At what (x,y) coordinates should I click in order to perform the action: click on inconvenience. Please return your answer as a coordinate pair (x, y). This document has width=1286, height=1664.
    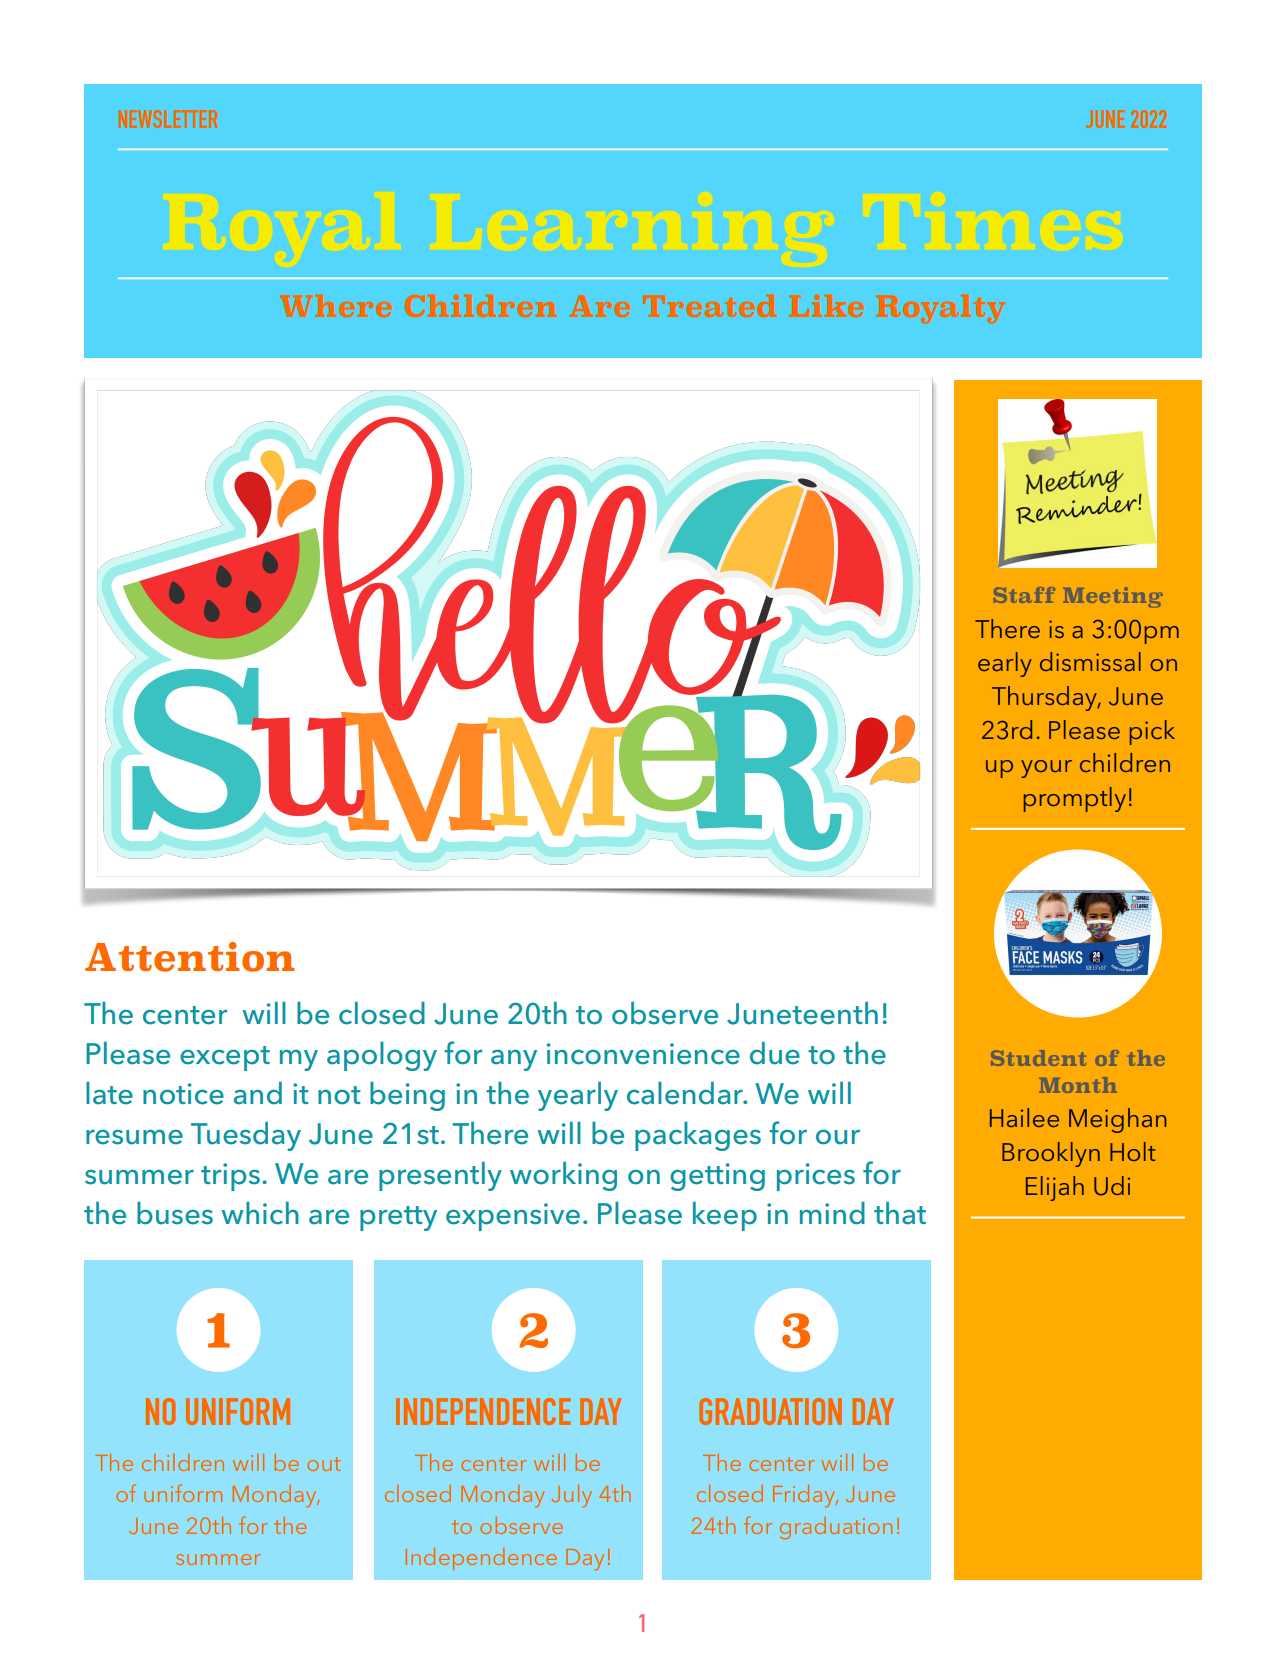
    Looking at the image, I should click on (643, 1054).
